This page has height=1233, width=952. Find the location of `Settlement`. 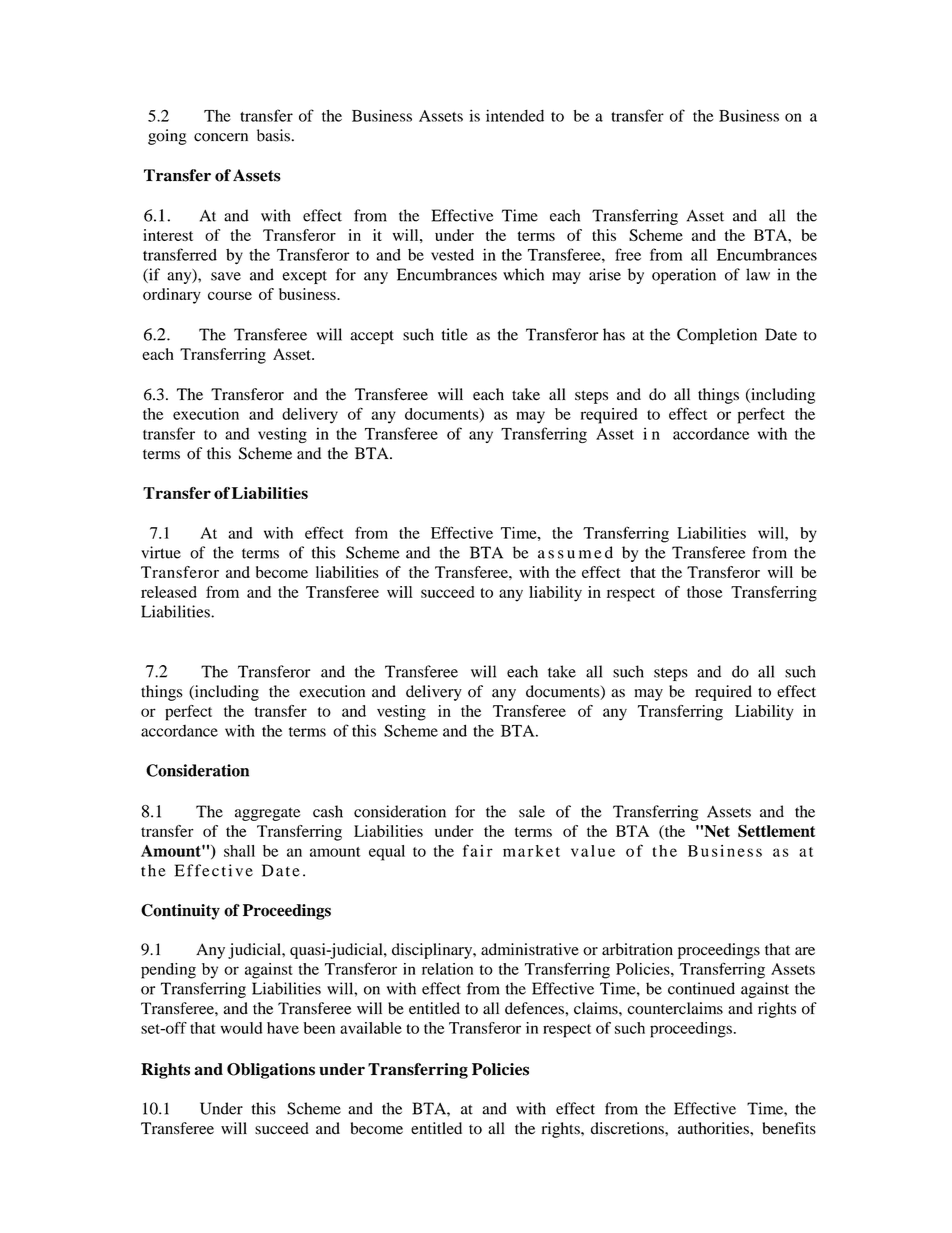

Settlement is located at coordinates (776, 831).
